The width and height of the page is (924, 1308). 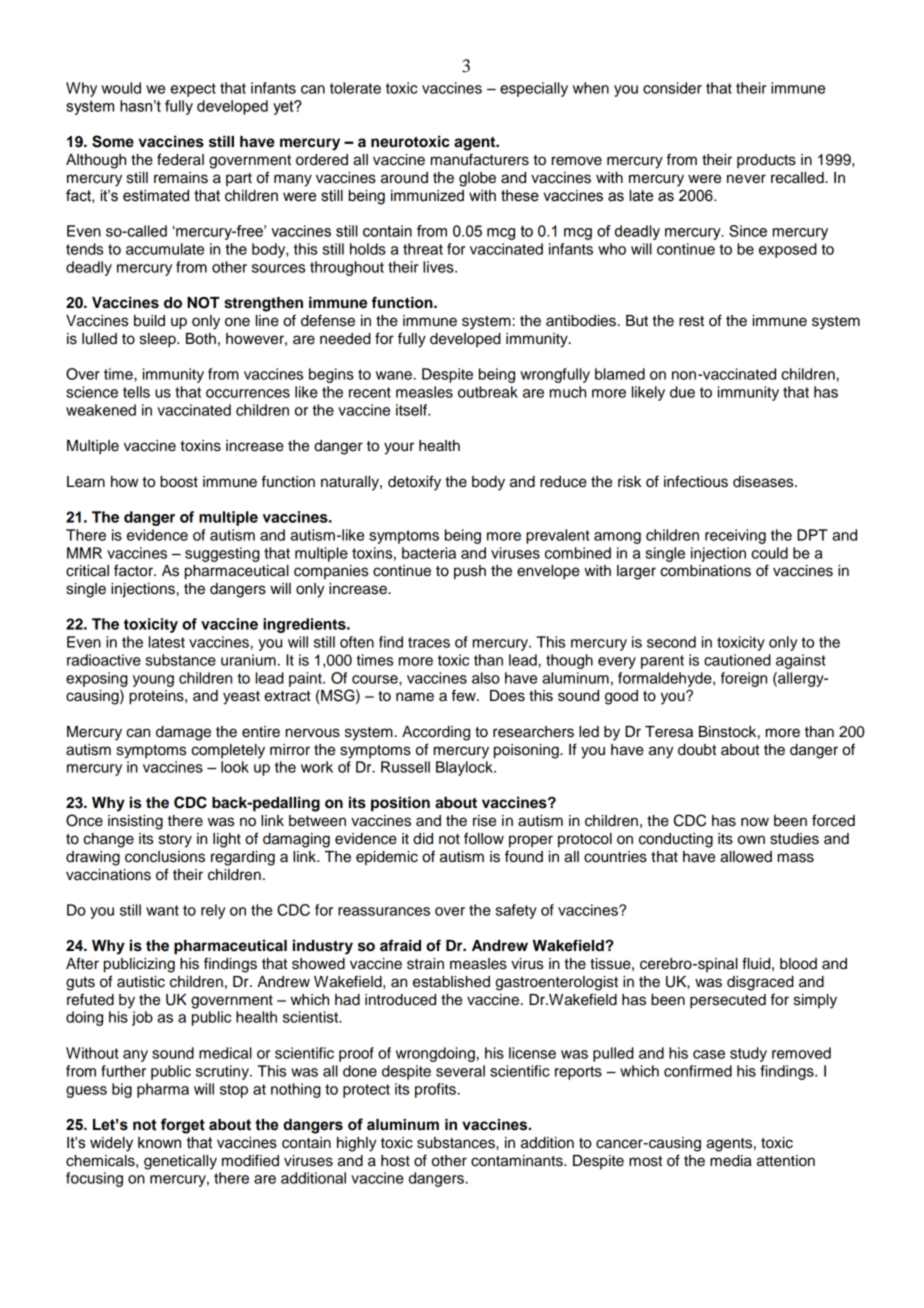 What do you see at coordinates (153, 681) in the page?
I see `young` at bounding box center [153, 681].
